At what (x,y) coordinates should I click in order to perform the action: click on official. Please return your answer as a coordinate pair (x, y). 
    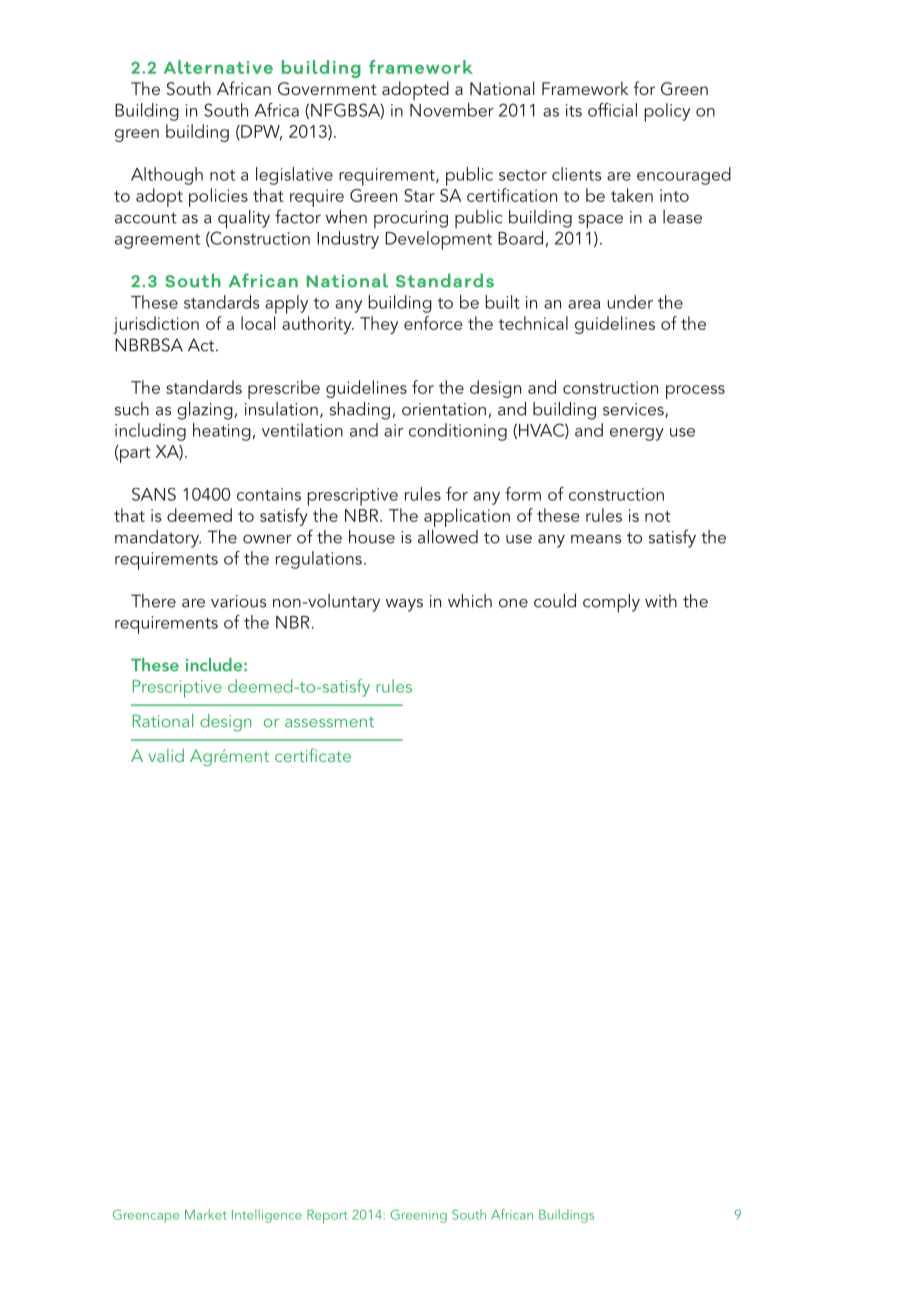
    Looking at the image, I should click on (612, 110).
